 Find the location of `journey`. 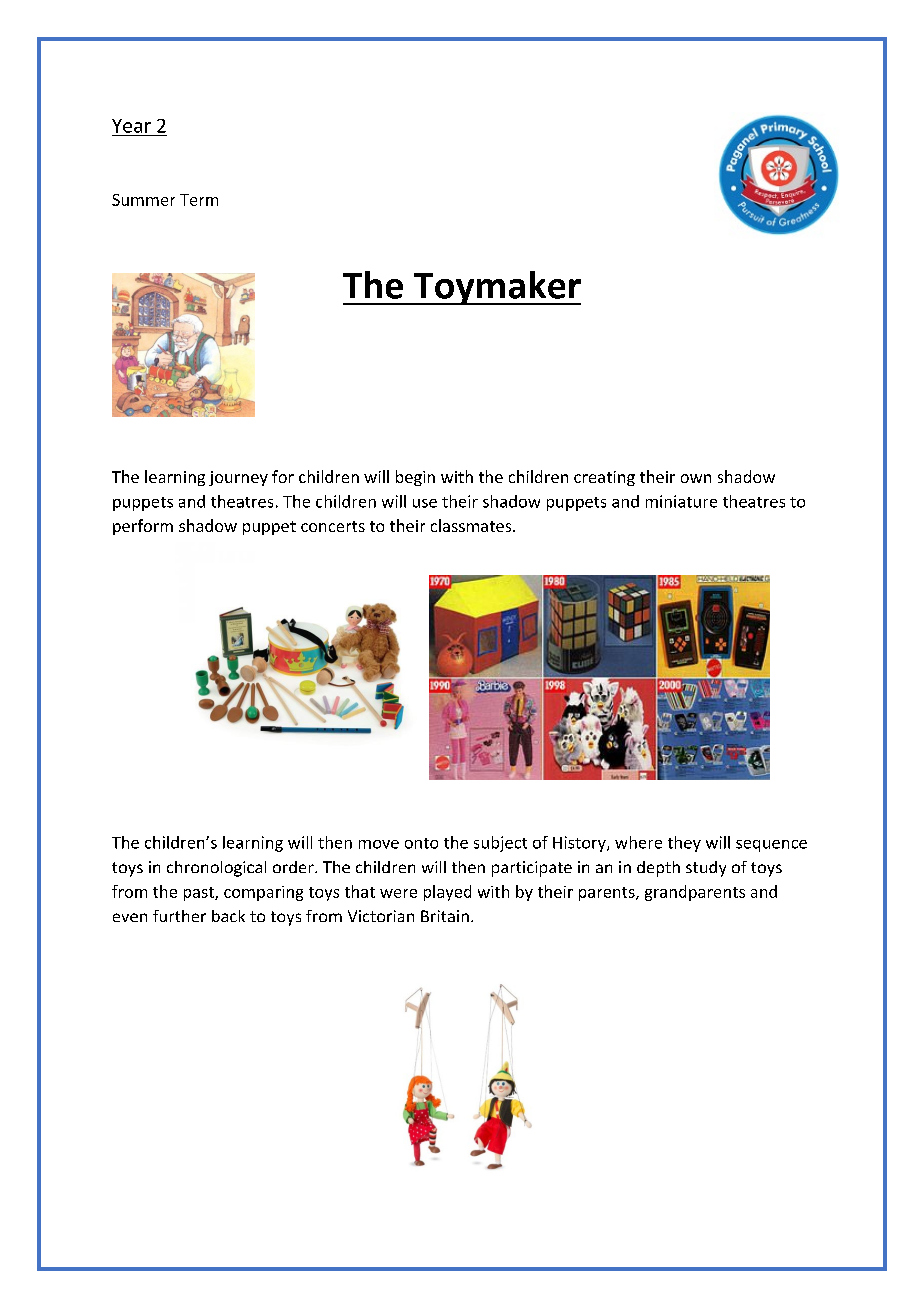

journey is located at coordinates (238, 478).
